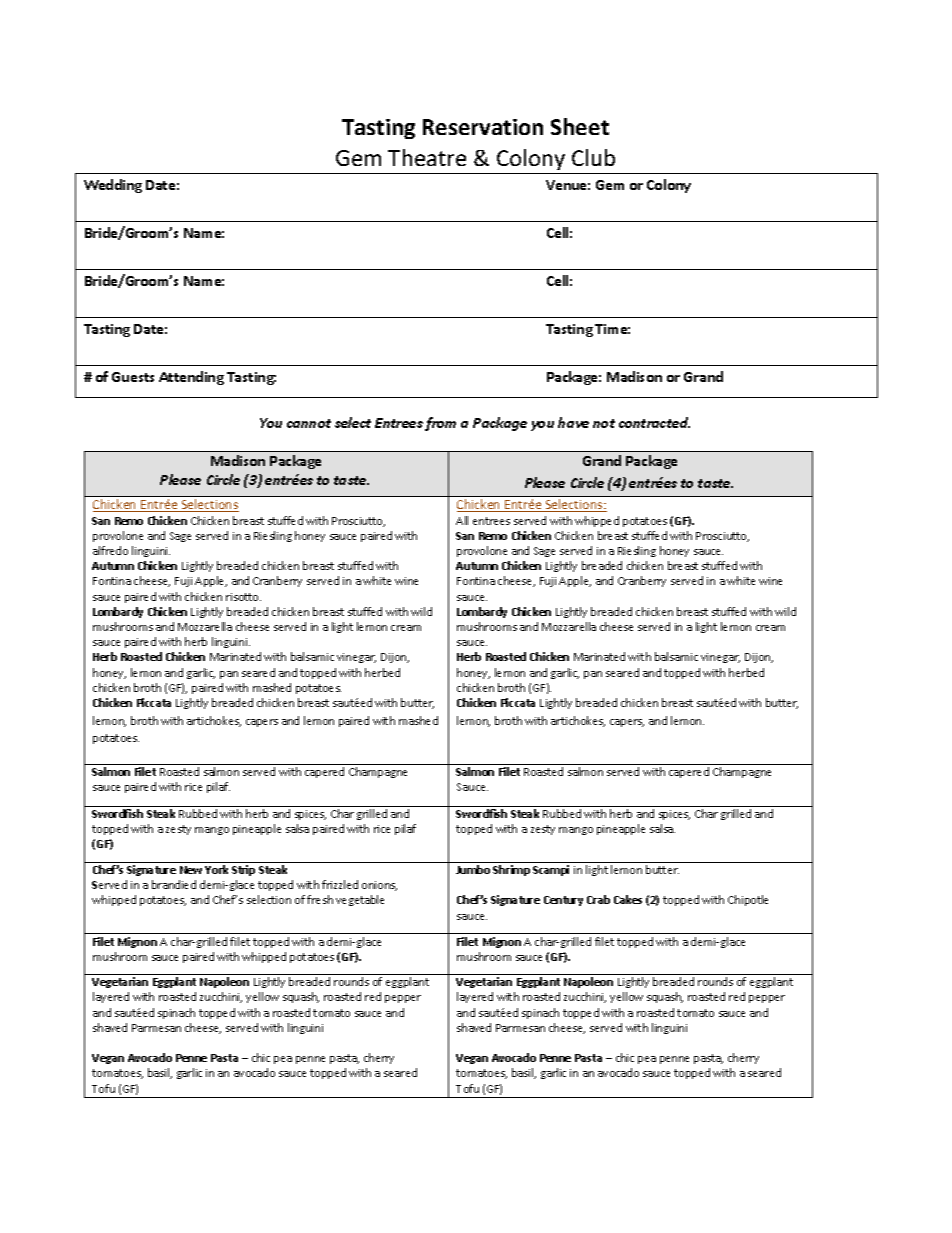 This document has height=1233, width=952. I want to click on Theatre, so click(427, 157).
